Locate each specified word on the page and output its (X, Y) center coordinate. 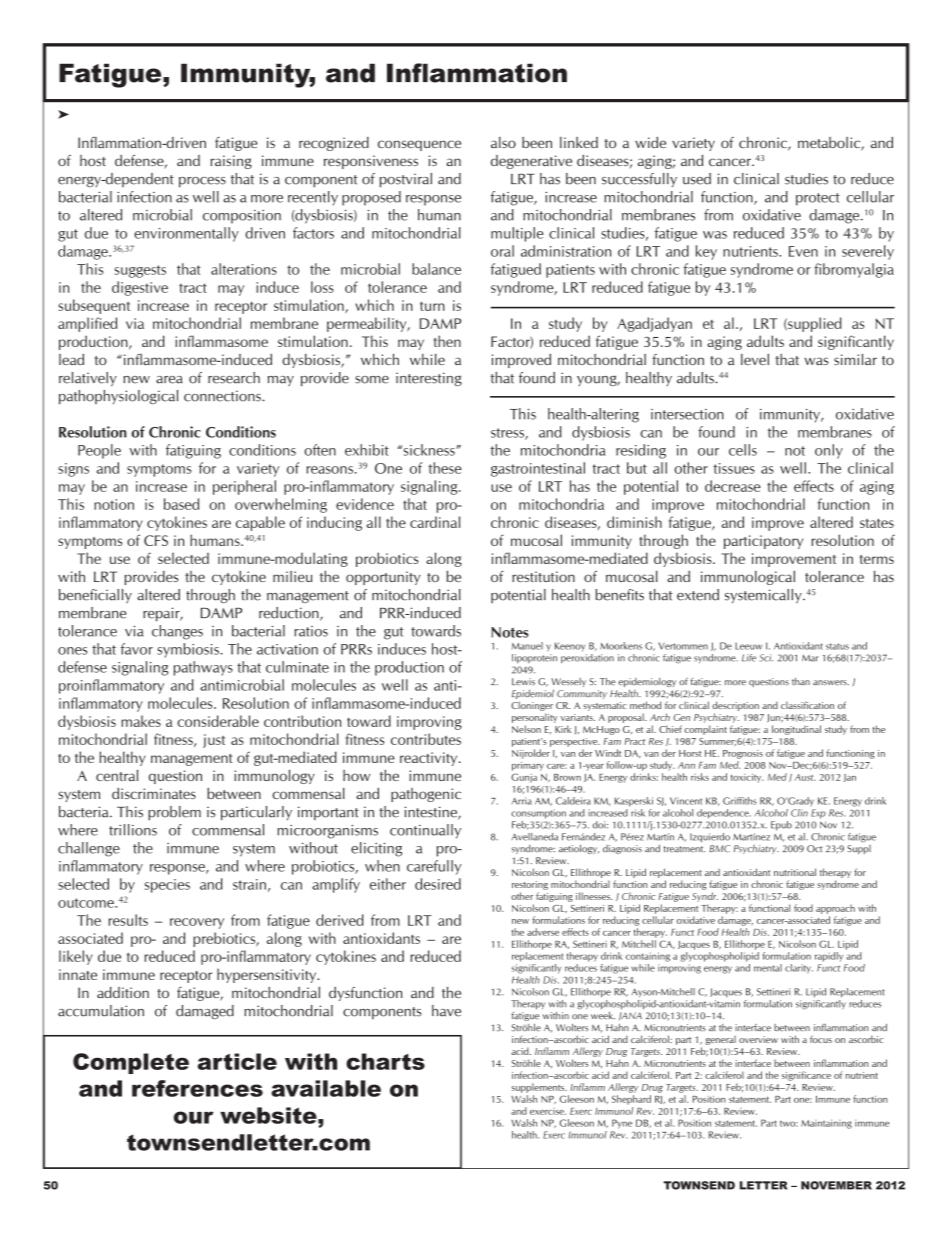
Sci (766, 658)
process (202, 182)
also (503, 142)
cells (743, 450)
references (197, 1088)
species (167, 886)
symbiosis (189, 650)
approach (835, 909)
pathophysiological (118, 397)
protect (818, 199)
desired (438, 884)
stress (508, 434)
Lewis (523, 681)
